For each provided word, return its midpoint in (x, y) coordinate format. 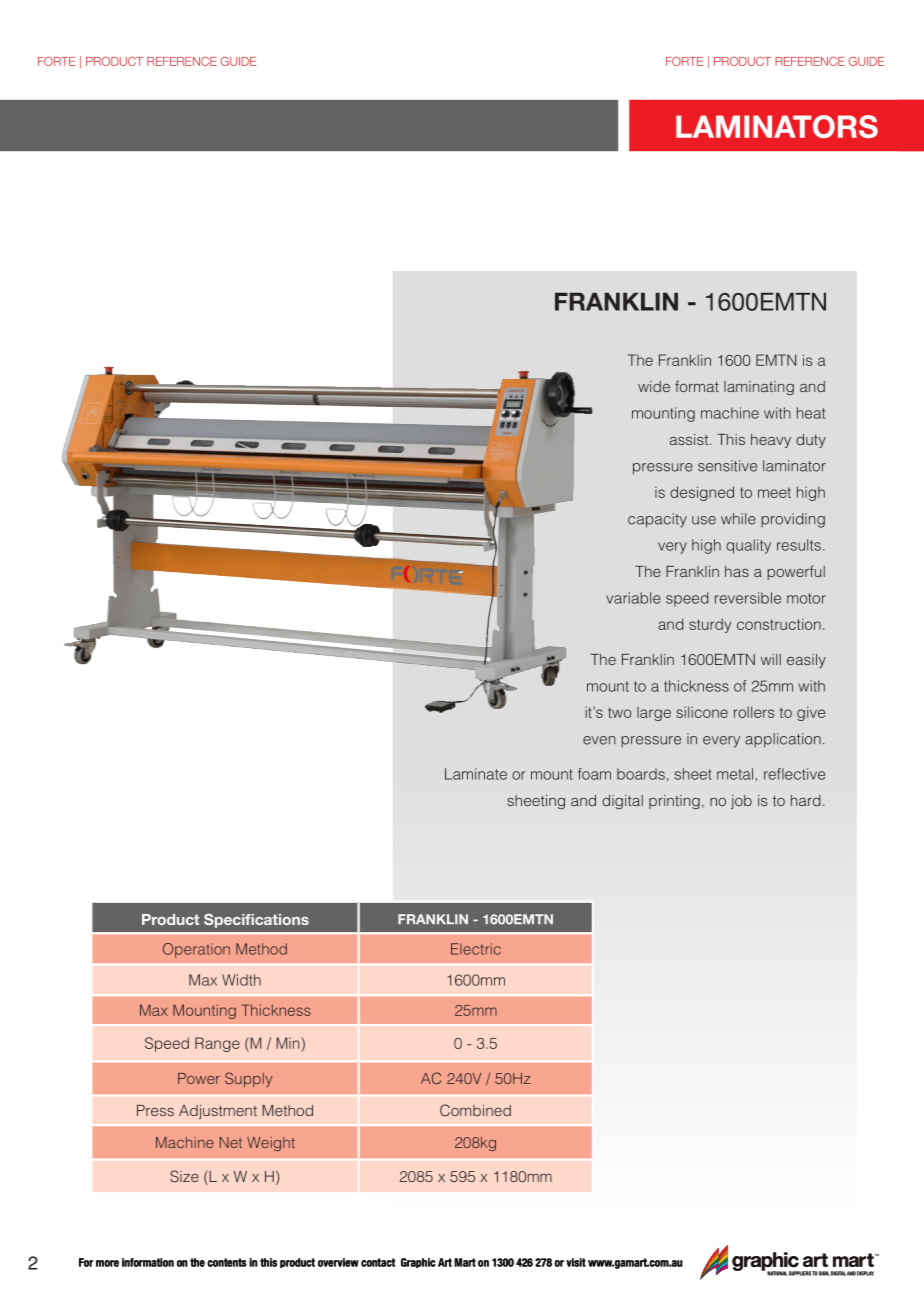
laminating (759, 388)
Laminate (476, 774)
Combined (475, 1110)
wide (654, 386)
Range (217, 1044)
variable (633, 598)
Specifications (256, 920)
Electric (476, 949)
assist (690, 439)
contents (227, 1262)
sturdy (710, 625)
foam (594, 774)
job (741, 802)
